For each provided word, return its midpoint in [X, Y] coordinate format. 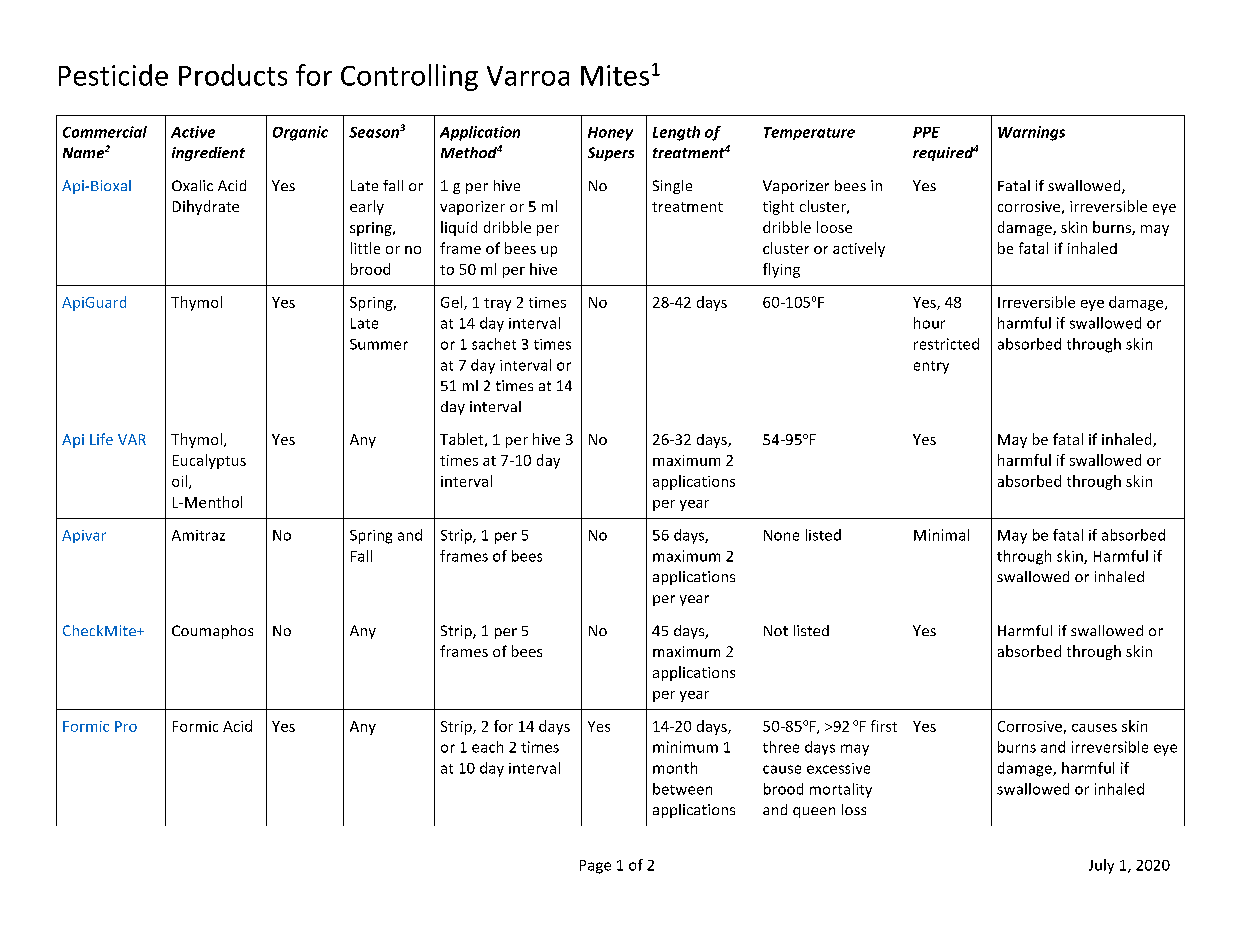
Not [776, 630]
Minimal [941, 535]
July [1101, 866]
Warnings [1031, 133]
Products [233, 75]
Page [595, 867]
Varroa [528, 76]
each [487, 747]
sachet [494, 344]
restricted [946, 344]
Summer [379, 344]
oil [181, 482]
